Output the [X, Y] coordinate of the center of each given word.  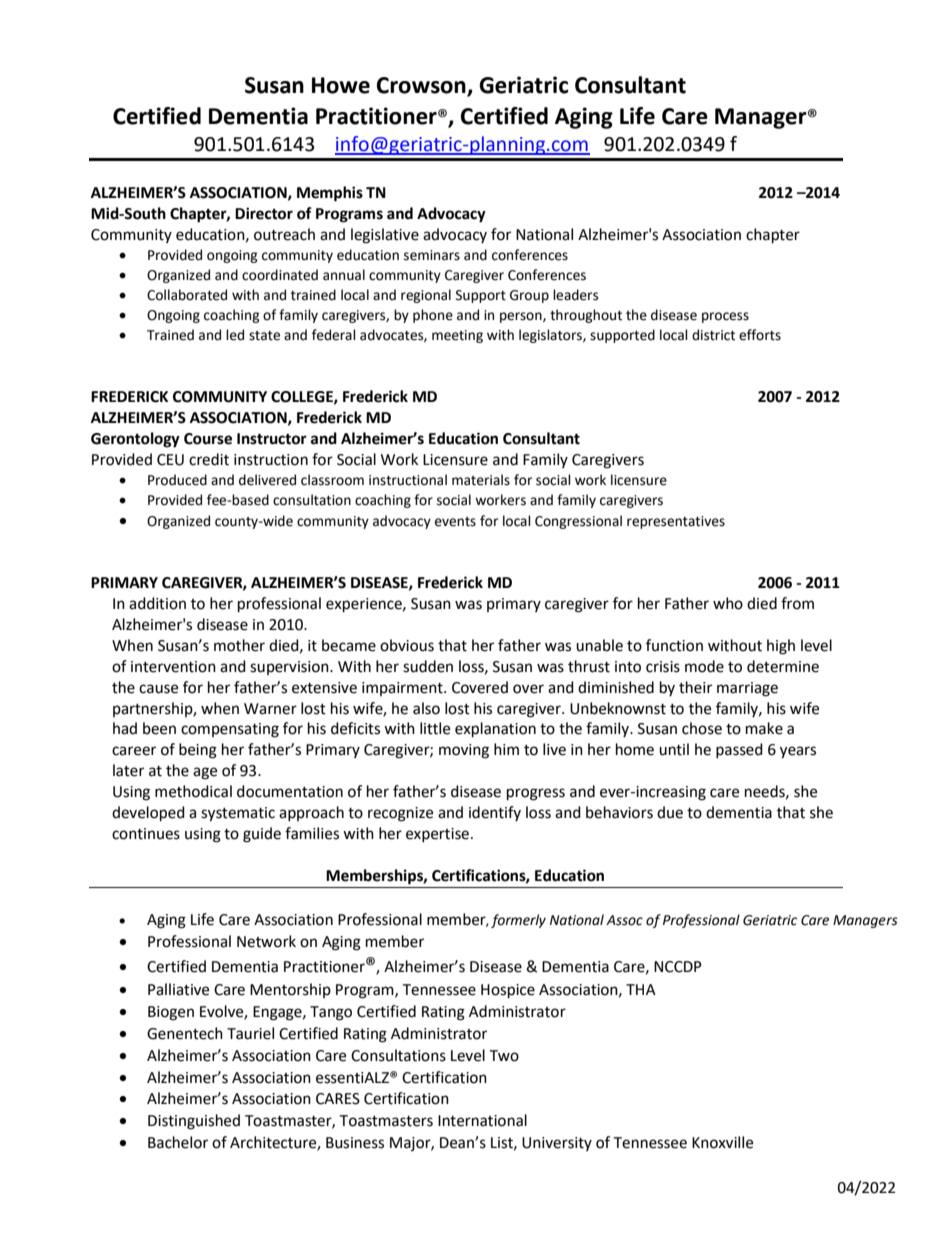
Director [264, 213]
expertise [437, 835]
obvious [407, 645]
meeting [457, 336]
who [728, 603]
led [235, 335]
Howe [341, 85]
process [725, 317]
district [713, 335]
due [670, 812]
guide [262, 835]
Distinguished [194, 1122]
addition [157, 603]
